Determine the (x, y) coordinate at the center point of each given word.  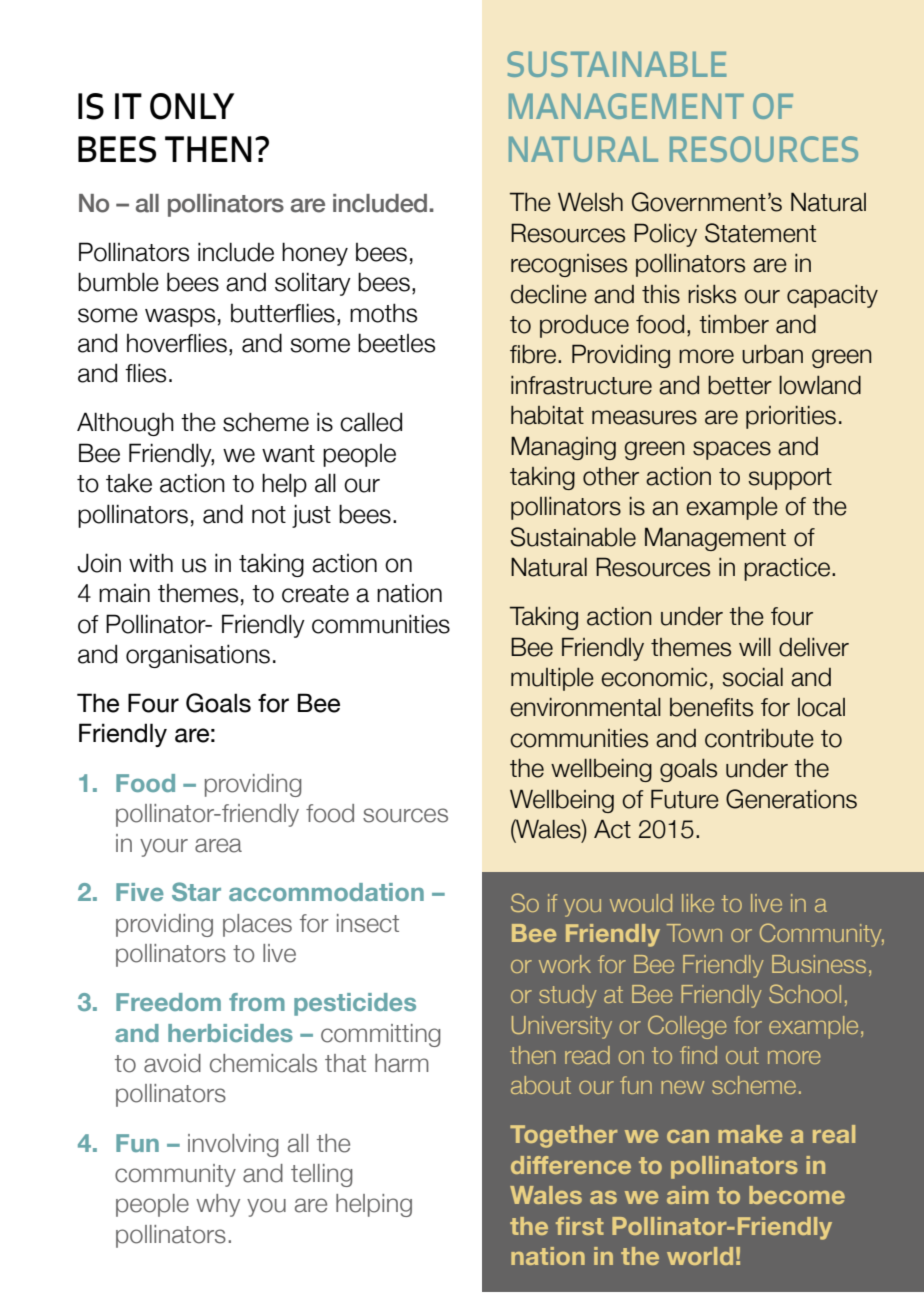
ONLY (192, 106)
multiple (552, 679)
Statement (760, 233)
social (752, 677)
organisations (198, 656)
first (580, 1226)
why (218, 1205)
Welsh (590, 202)
